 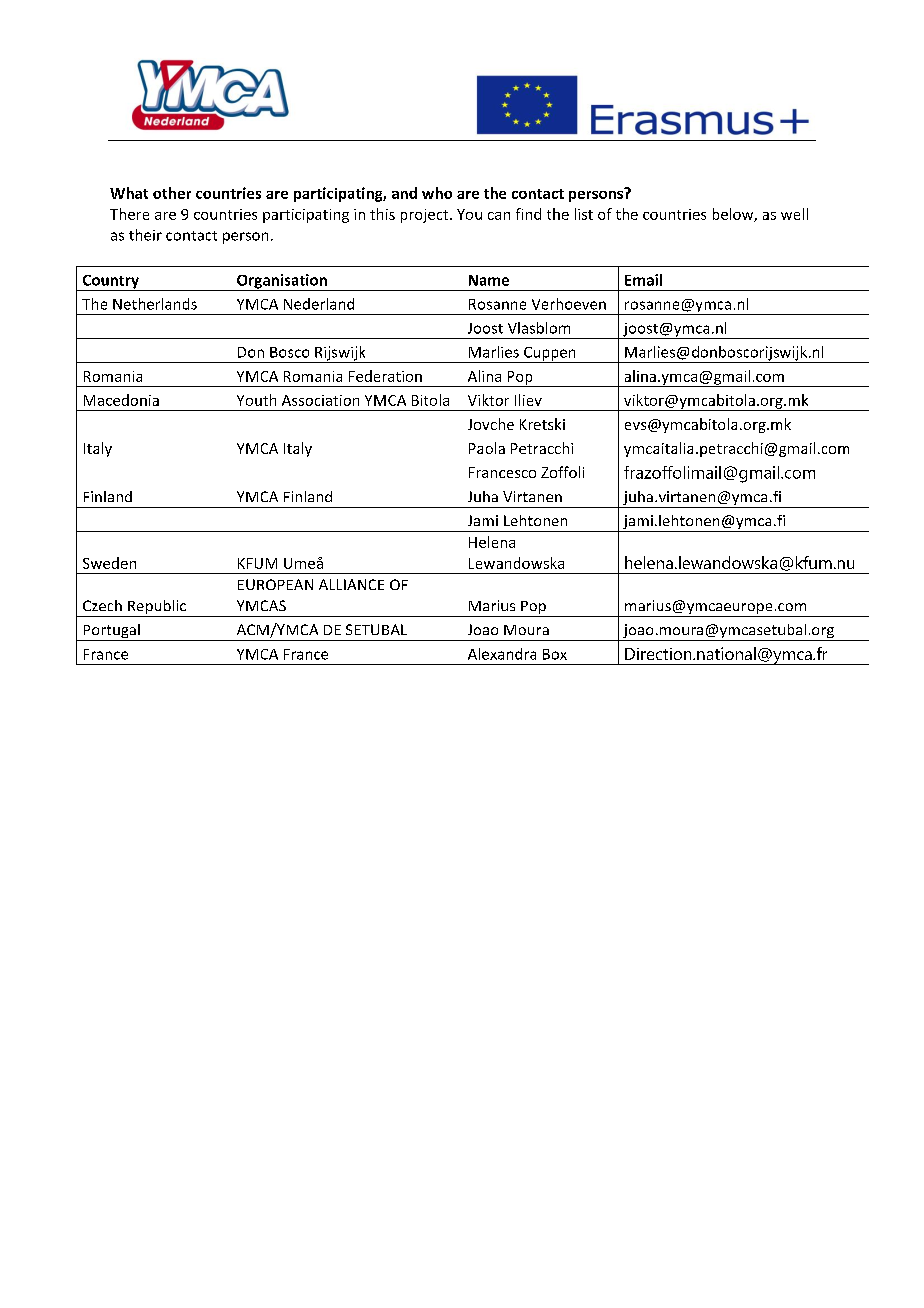 What do you see at coordinates (502, 654) in the screenshot?
I see `Alexandra` at bounding box center [502, 654].
